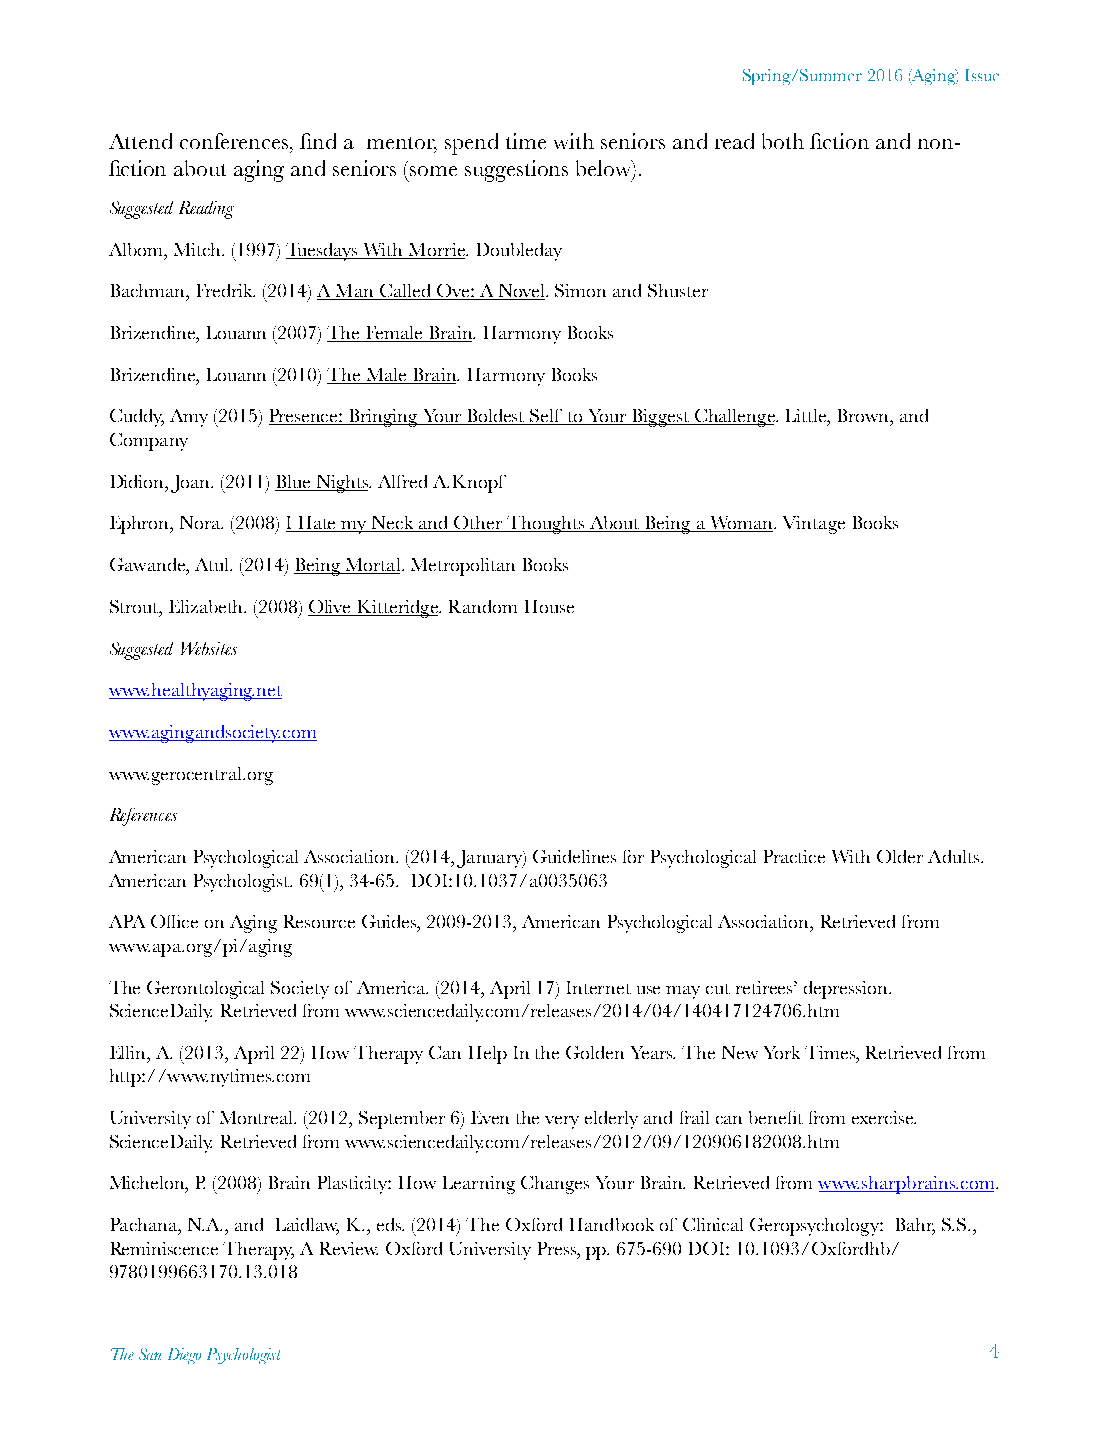  What do you see at coordinates (549, 606) in the screenshot?
I see `House` at bounding box center [549, 606].
